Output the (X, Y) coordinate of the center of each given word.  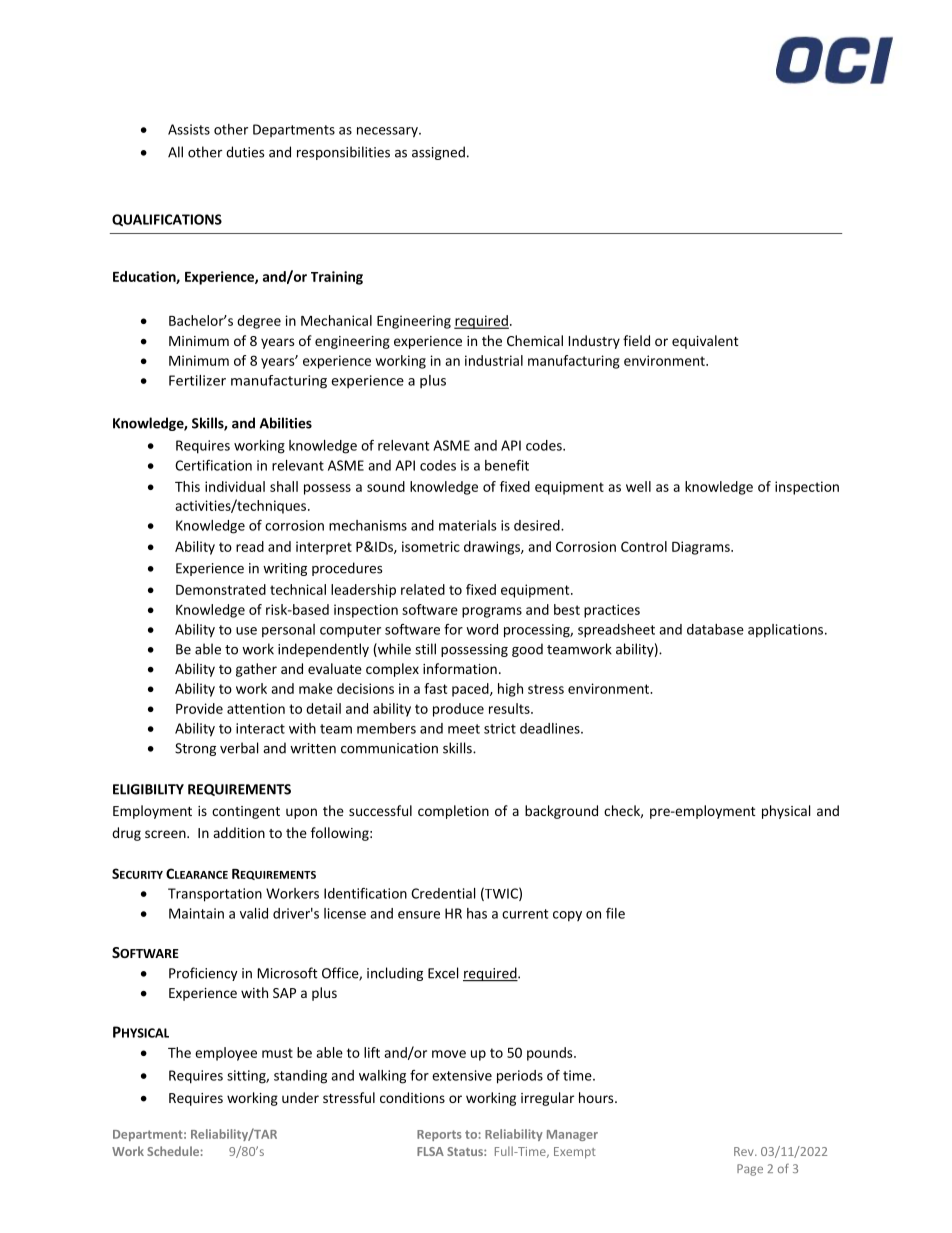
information (460, 668)
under (300, 1097)
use (246, 631)
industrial (494, 360)
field (636, 340)
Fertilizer (197, 380)
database (715, 629)
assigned (438, 153)
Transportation (215, 895)
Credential (443, 893)
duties (245, 152)
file (615, 913)
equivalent (705, 342)
